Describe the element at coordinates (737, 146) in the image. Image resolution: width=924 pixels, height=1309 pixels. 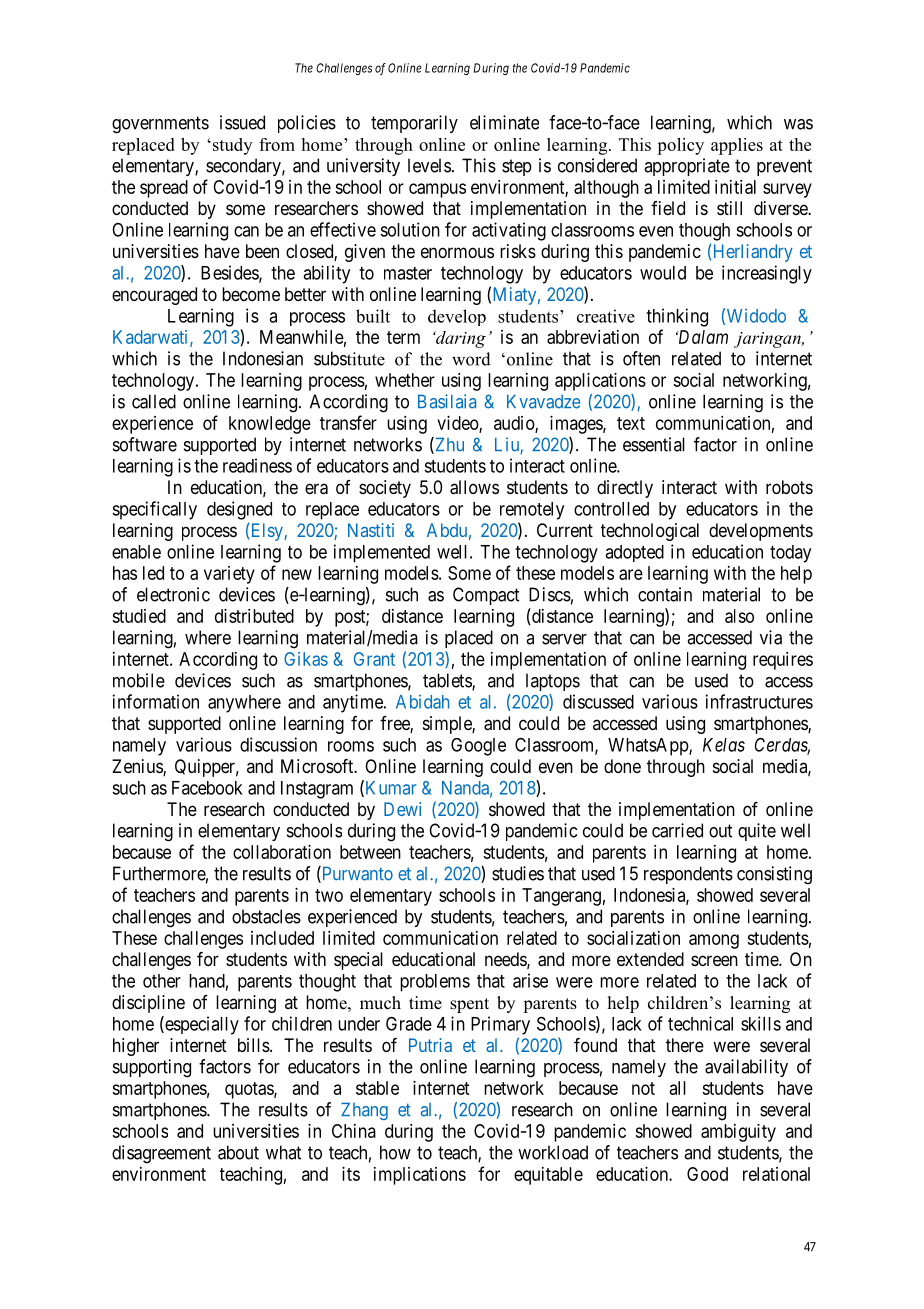
I see `applies` at that location.
